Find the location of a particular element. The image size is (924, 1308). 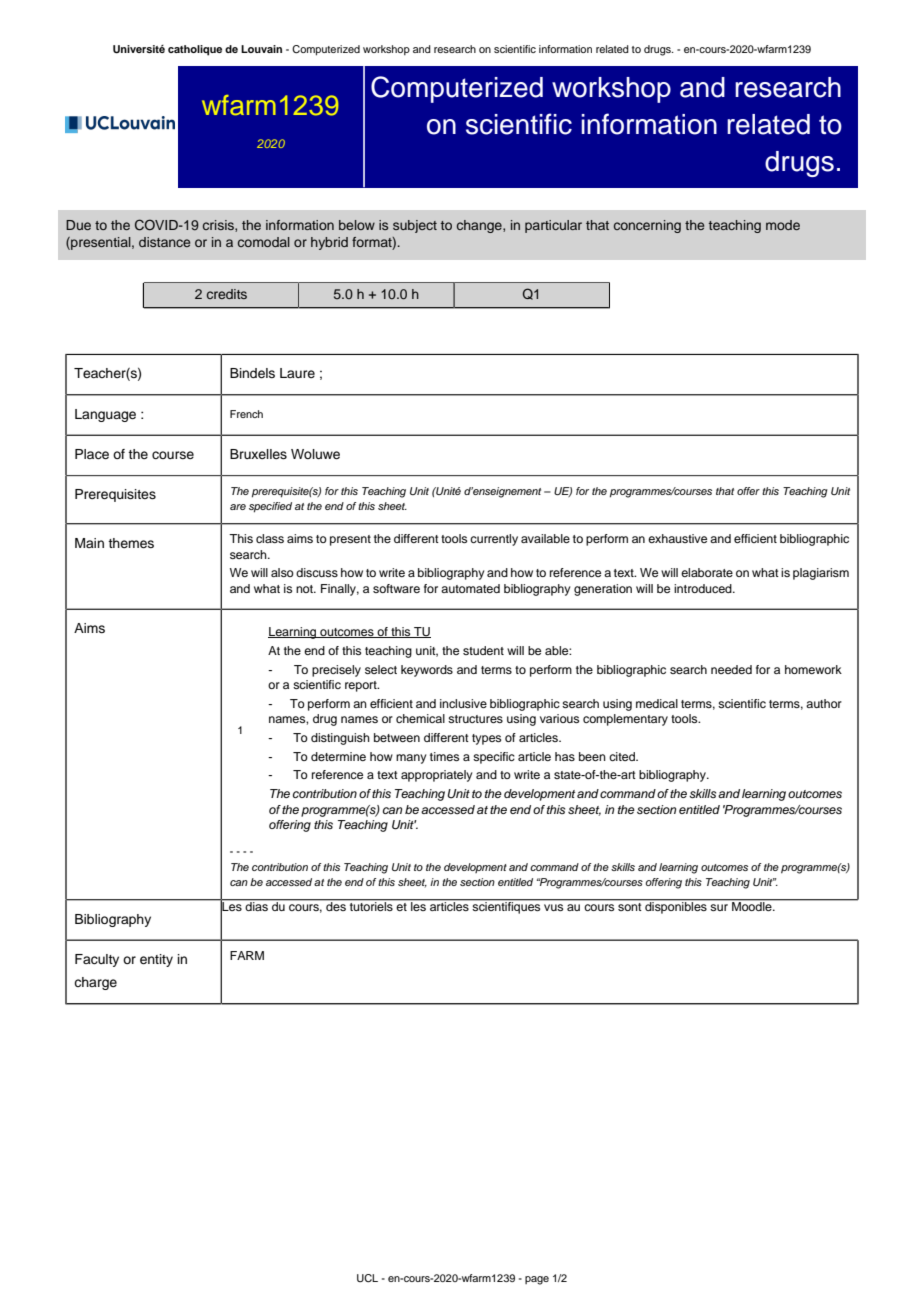

automated is located at coordinates (470, 588).
